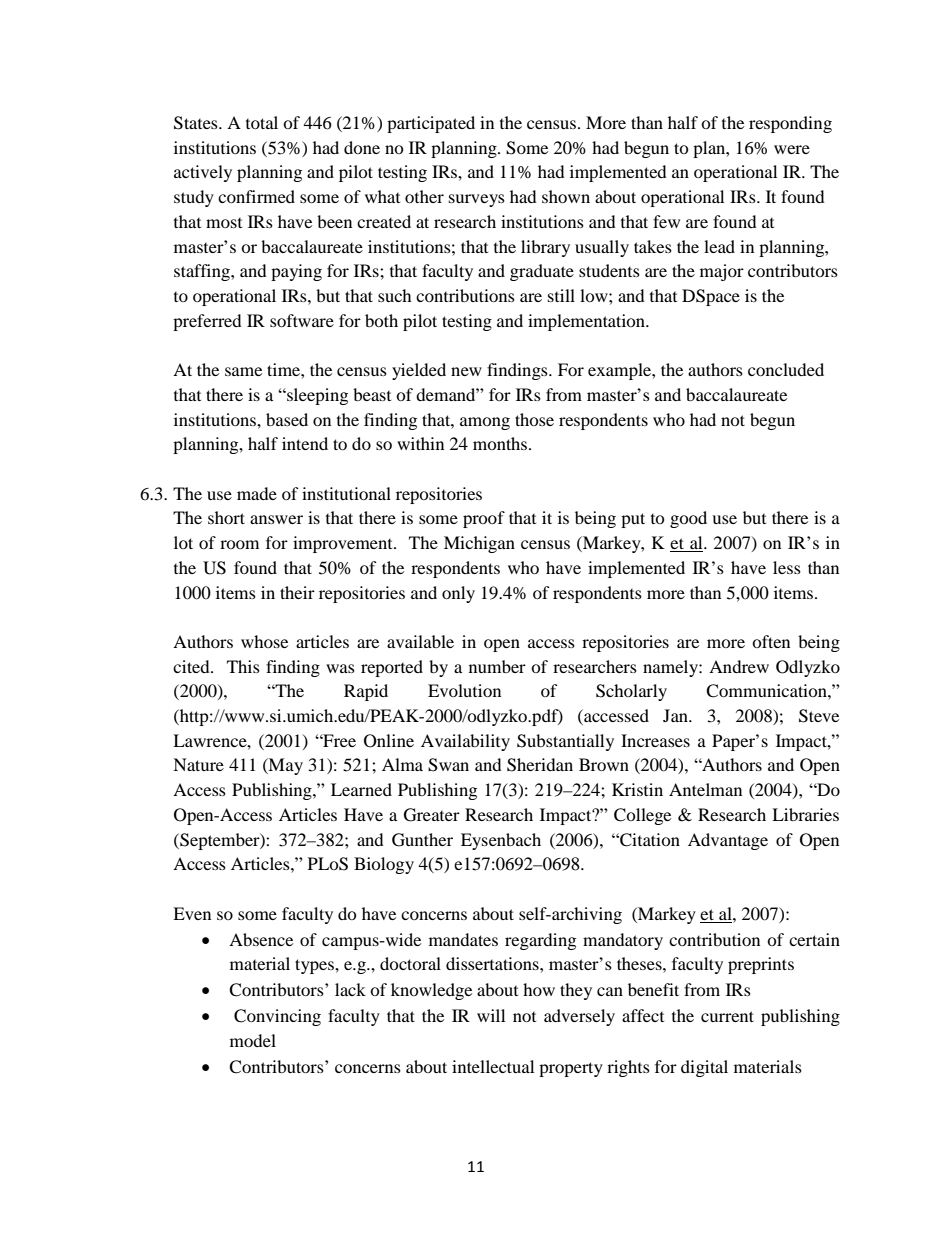 Image resolution: width=952 pixels, height=1233 pixels. I want to click on months, so click(501, 443).
